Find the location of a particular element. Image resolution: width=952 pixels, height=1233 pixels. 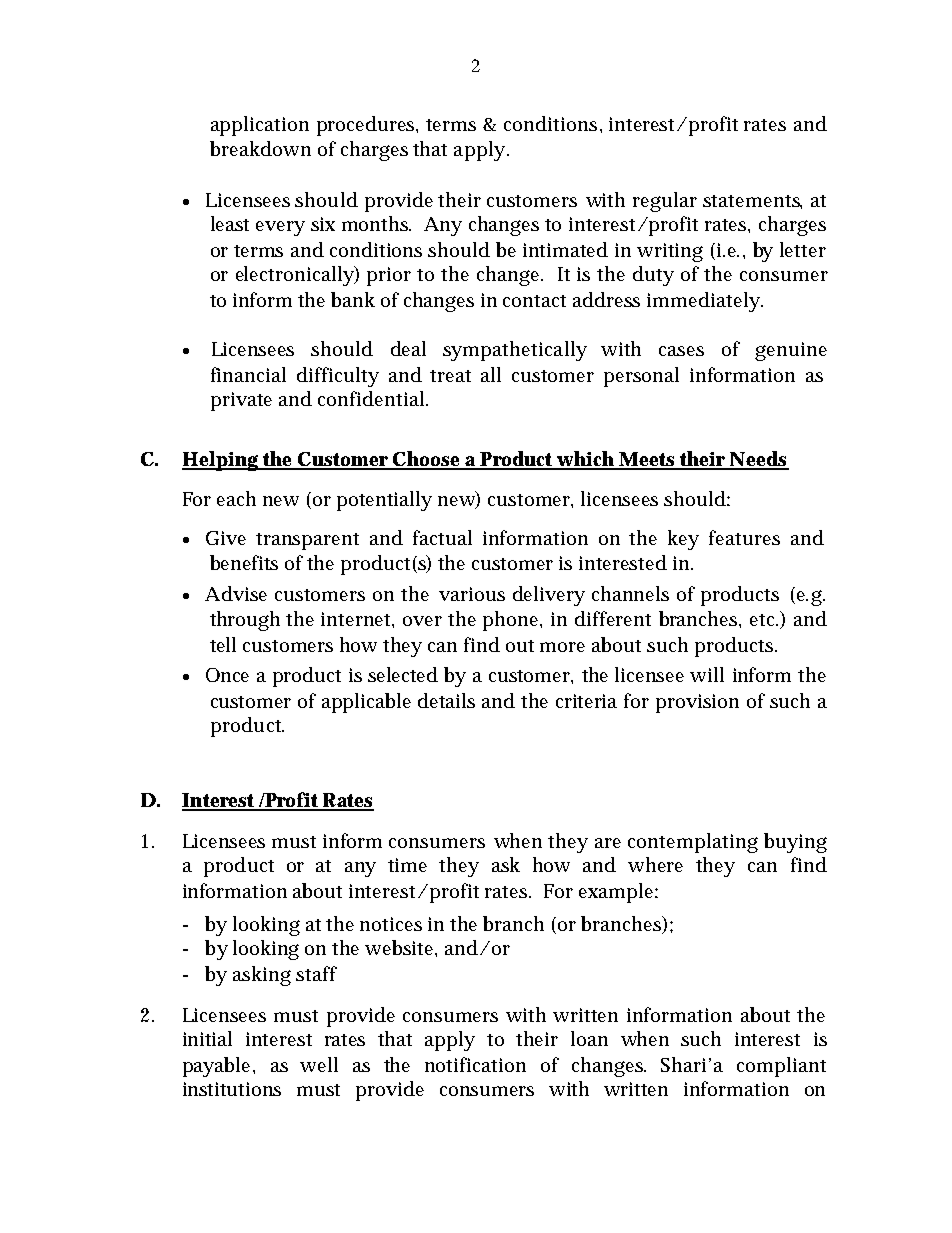

intimated is located at coordinates (565, 249).
